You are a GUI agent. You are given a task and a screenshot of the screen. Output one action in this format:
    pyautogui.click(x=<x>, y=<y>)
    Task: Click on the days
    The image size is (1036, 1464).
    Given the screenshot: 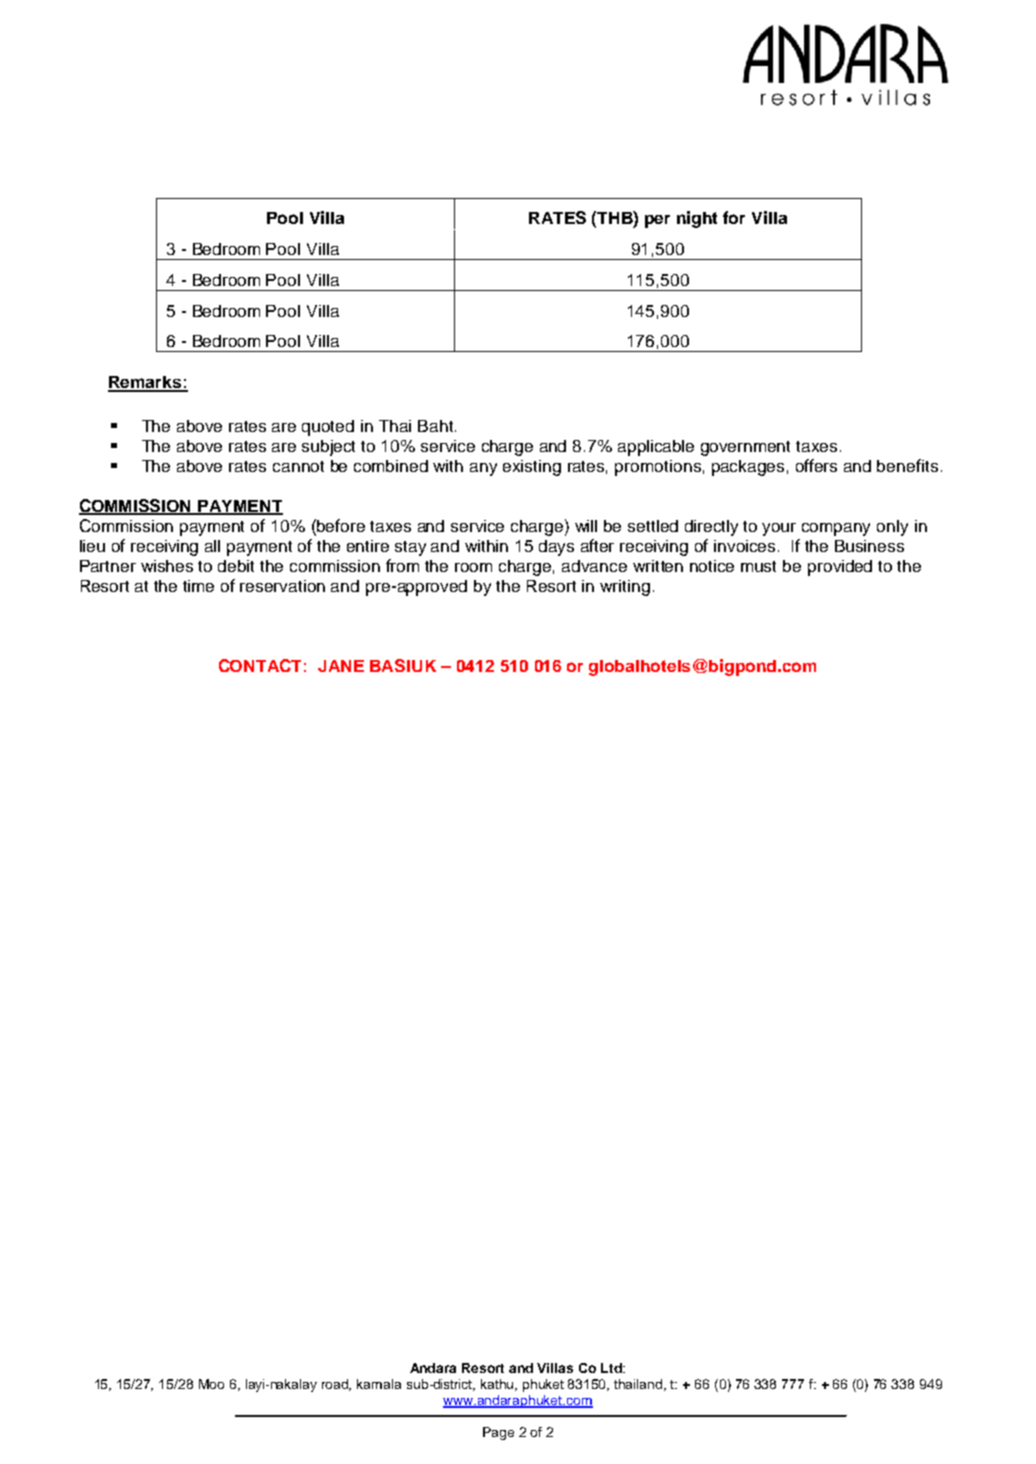 What is the action you would take?
    pyautogui.click(x=556, y=548)
